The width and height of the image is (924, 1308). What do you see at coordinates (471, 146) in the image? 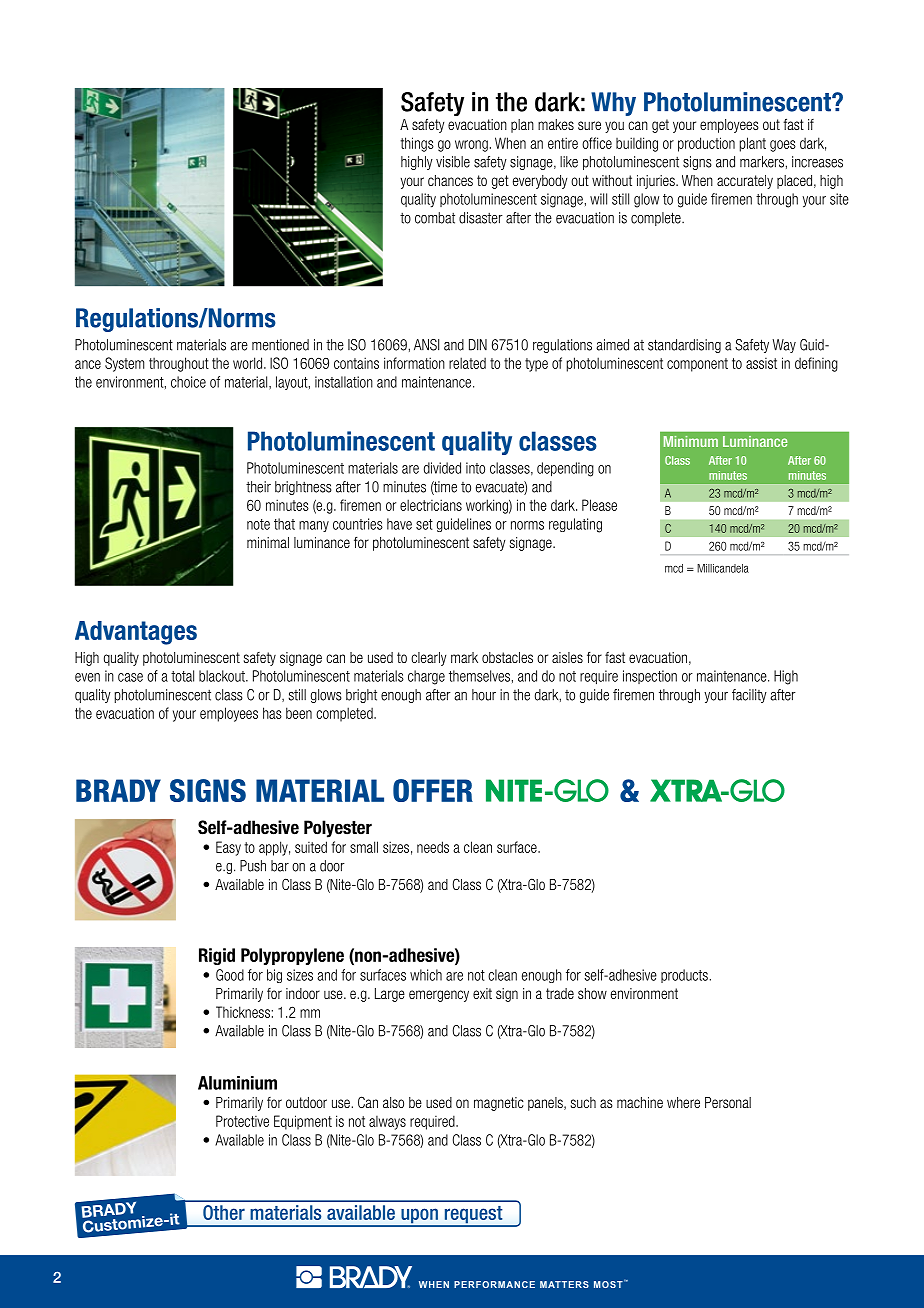
I see `wrong` at bounding box center [471, 146].
